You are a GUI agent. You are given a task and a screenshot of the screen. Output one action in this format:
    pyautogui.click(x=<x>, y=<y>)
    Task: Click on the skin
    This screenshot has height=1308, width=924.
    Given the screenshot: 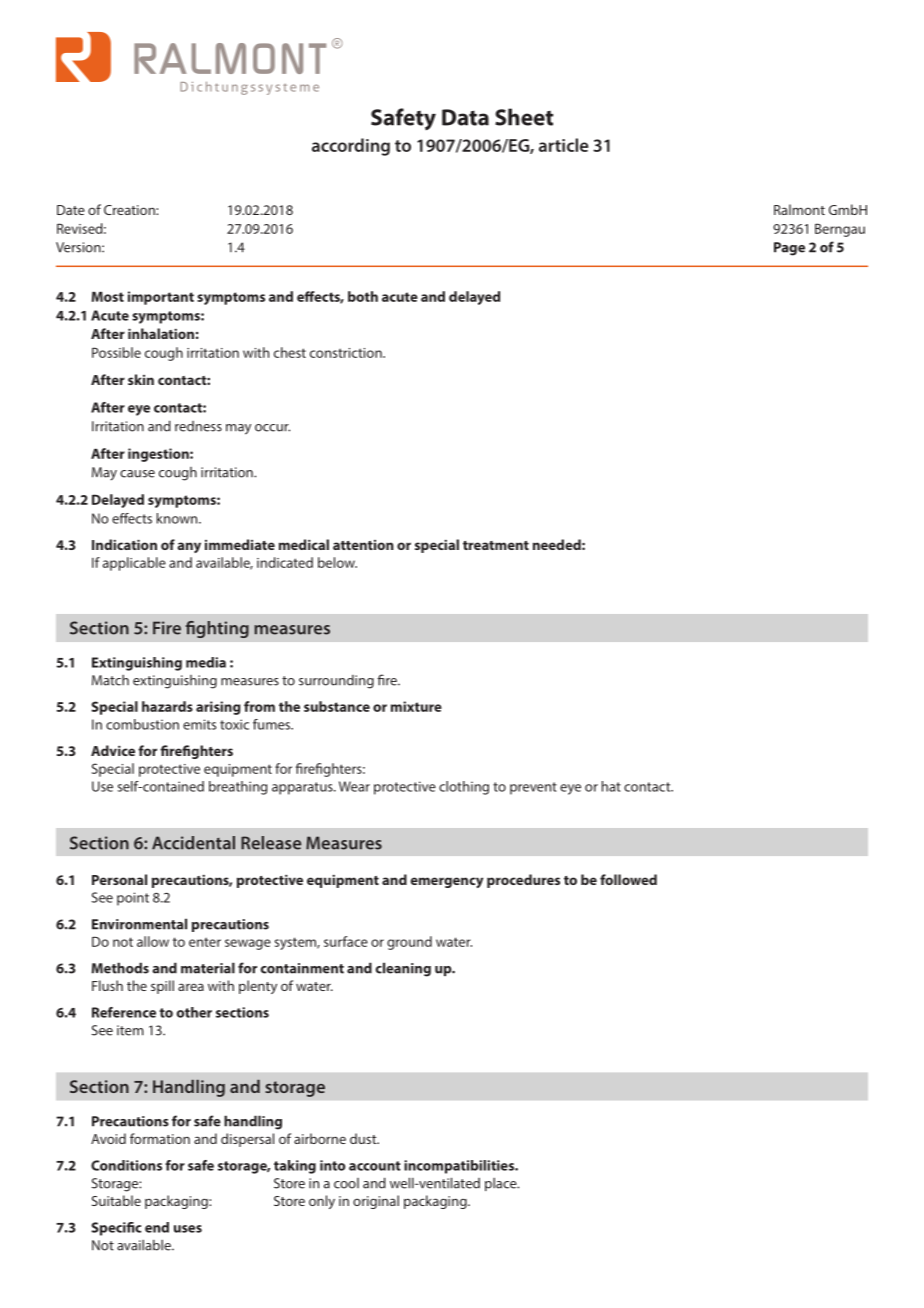 What is the action you would take?
    pyautogui.click(x=141, y=379)
